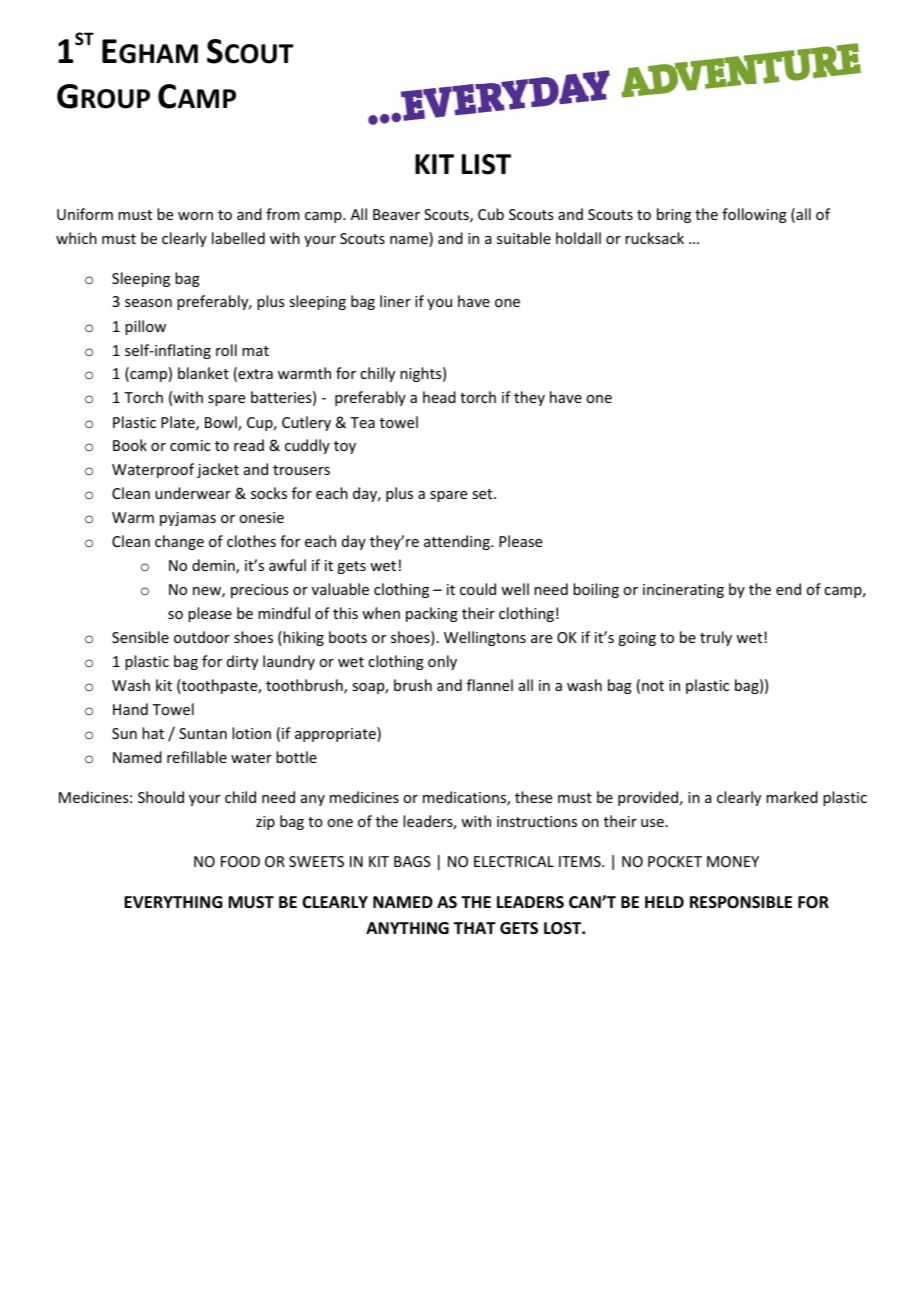  Describe the element at coordinates (407, 928) in the screenshot. I see `ANYTHING` at that location.
